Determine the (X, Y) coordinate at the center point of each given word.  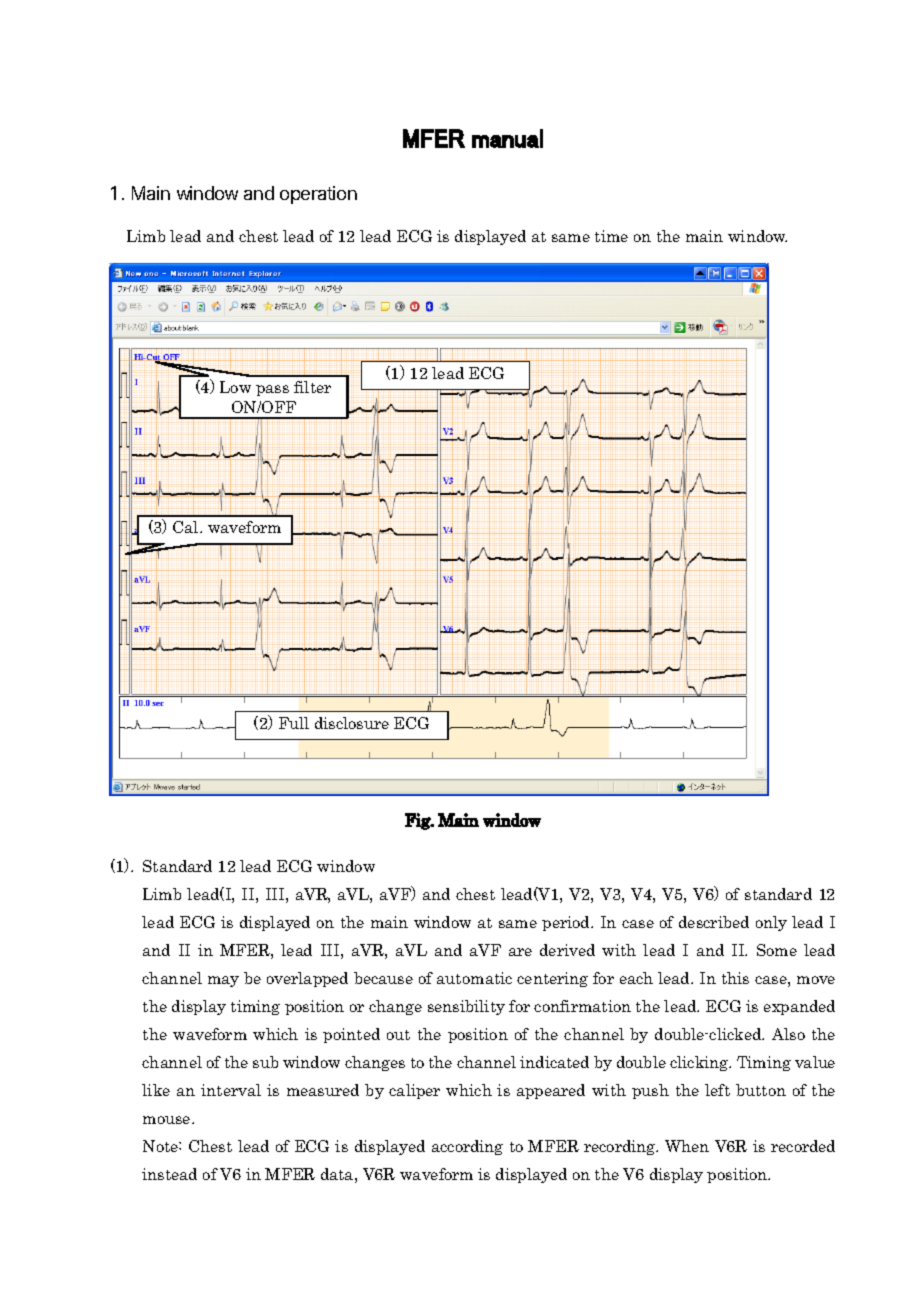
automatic (474, 978)
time (611, 236)
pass (272, 390)
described (714, 922)
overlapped (307, 979)
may (223, 981)
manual (507, 138)
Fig (418, 821)
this (735, 978)
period (567, 923)
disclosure (352, 723)
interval (231, 1090)
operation (318, 195)
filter (312, 387)
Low (235, 387)
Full (294, 723)
